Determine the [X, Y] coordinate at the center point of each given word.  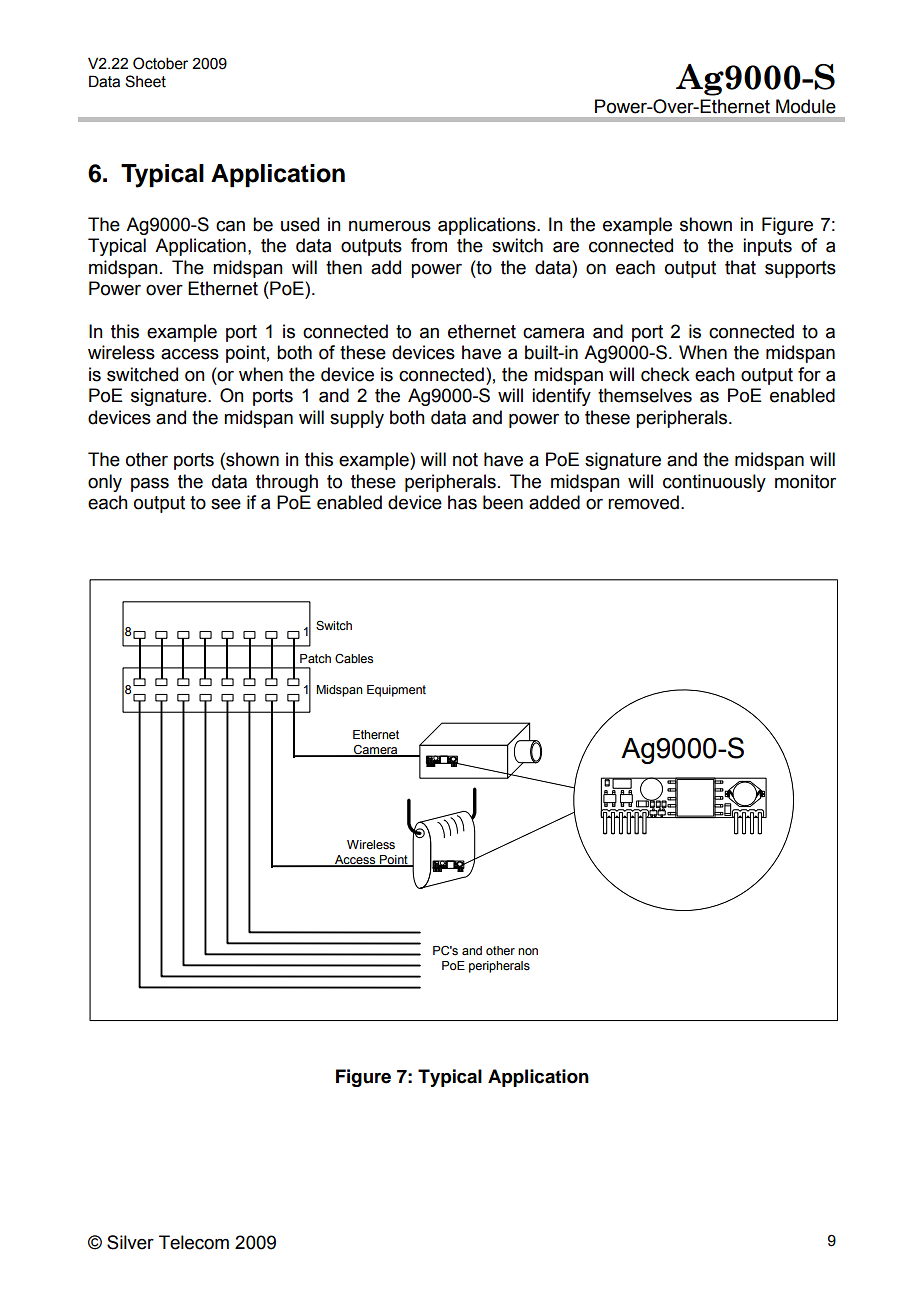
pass [150, 484]
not [465, 460]
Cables [354, 659]
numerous [390, 226]
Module [806, 106]
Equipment [396, 691]
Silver [130, 1242]
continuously [714, 483]
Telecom [194, 1242]
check [665, 374]
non [528, 952]
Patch [315, 658]
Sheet [145, 81]
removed [643, 502]
